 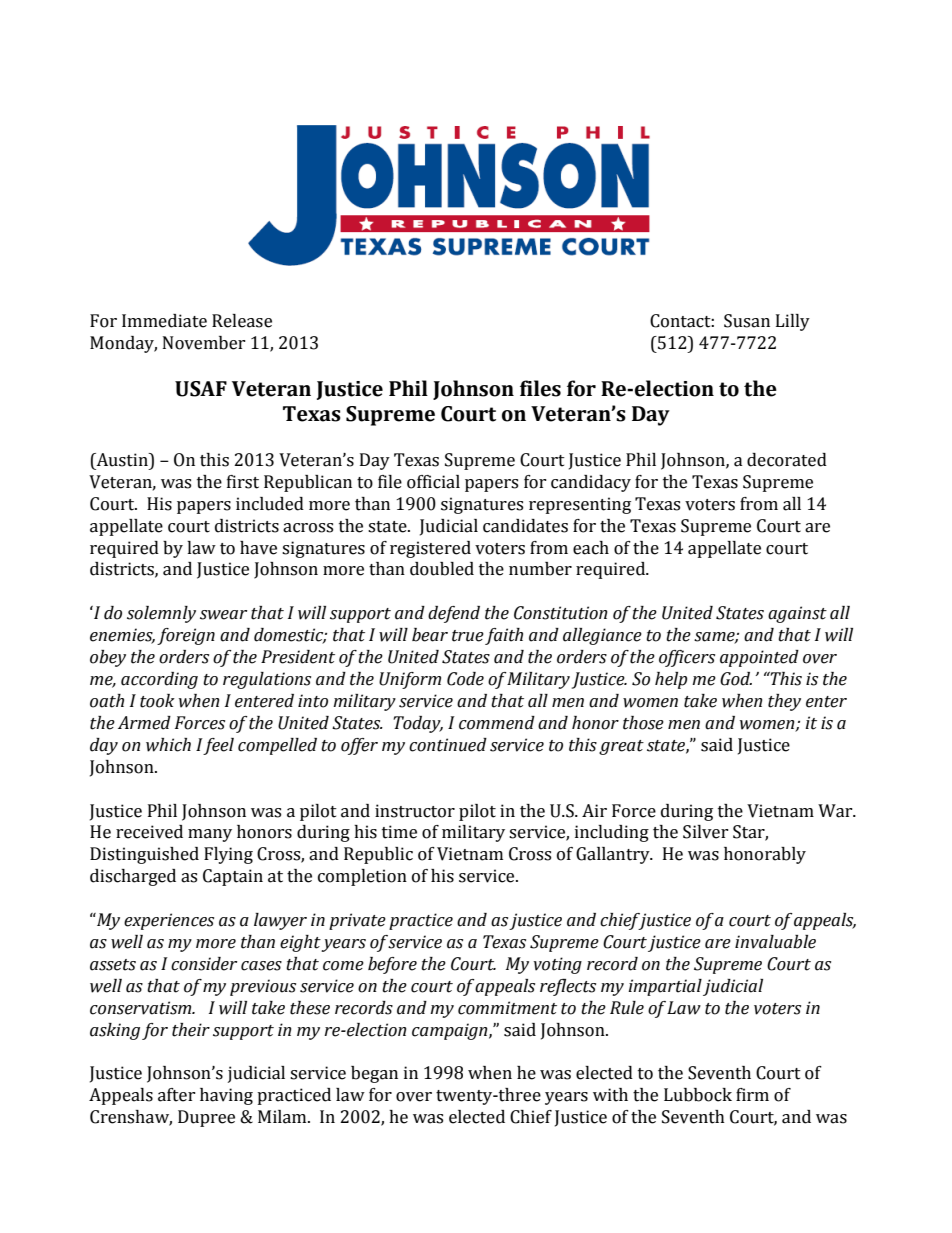 I want to click on registered, so click(x=430, y=549).
